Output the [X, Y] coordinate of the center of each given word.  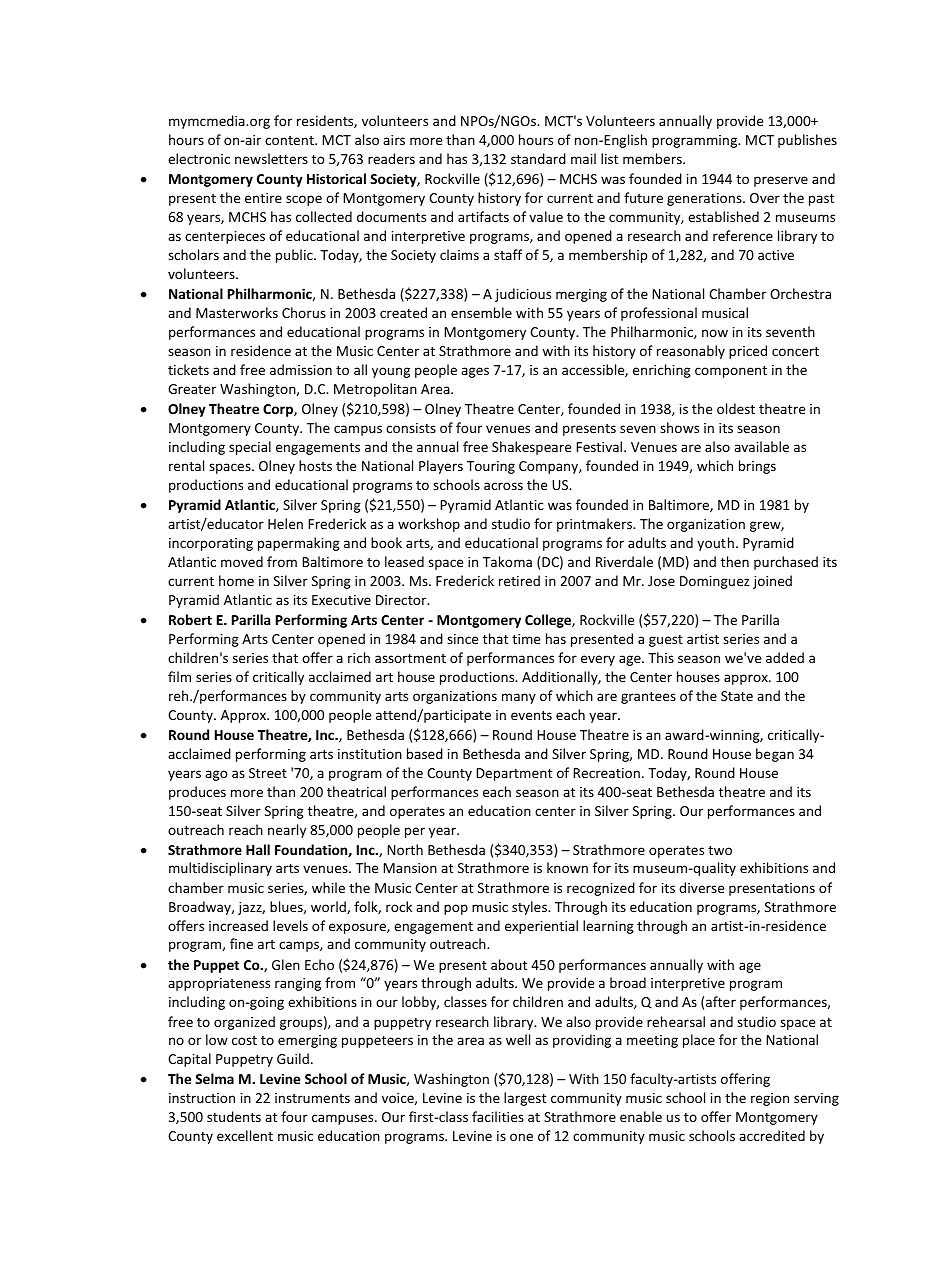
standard [538, 158]
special [250, 448]
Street [268, 773]
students [234, 1116]
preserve [781, 181]
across [503, 486]
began [775, 755]
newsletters [271, 158]
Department [514, 774]
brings [757, 467]
